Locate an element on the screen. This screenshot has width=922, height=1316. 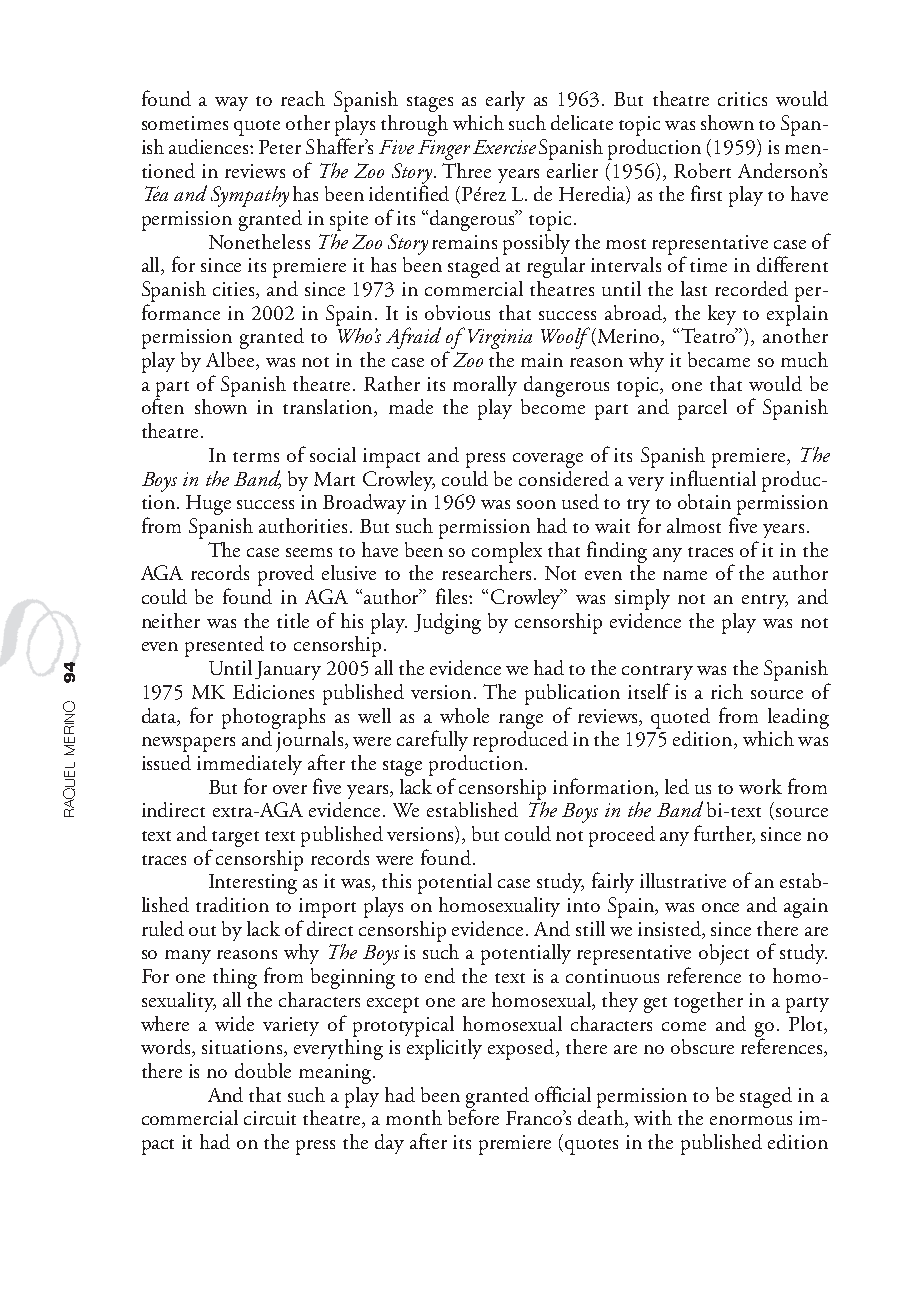
critics is located at coordinates (742, 99).
